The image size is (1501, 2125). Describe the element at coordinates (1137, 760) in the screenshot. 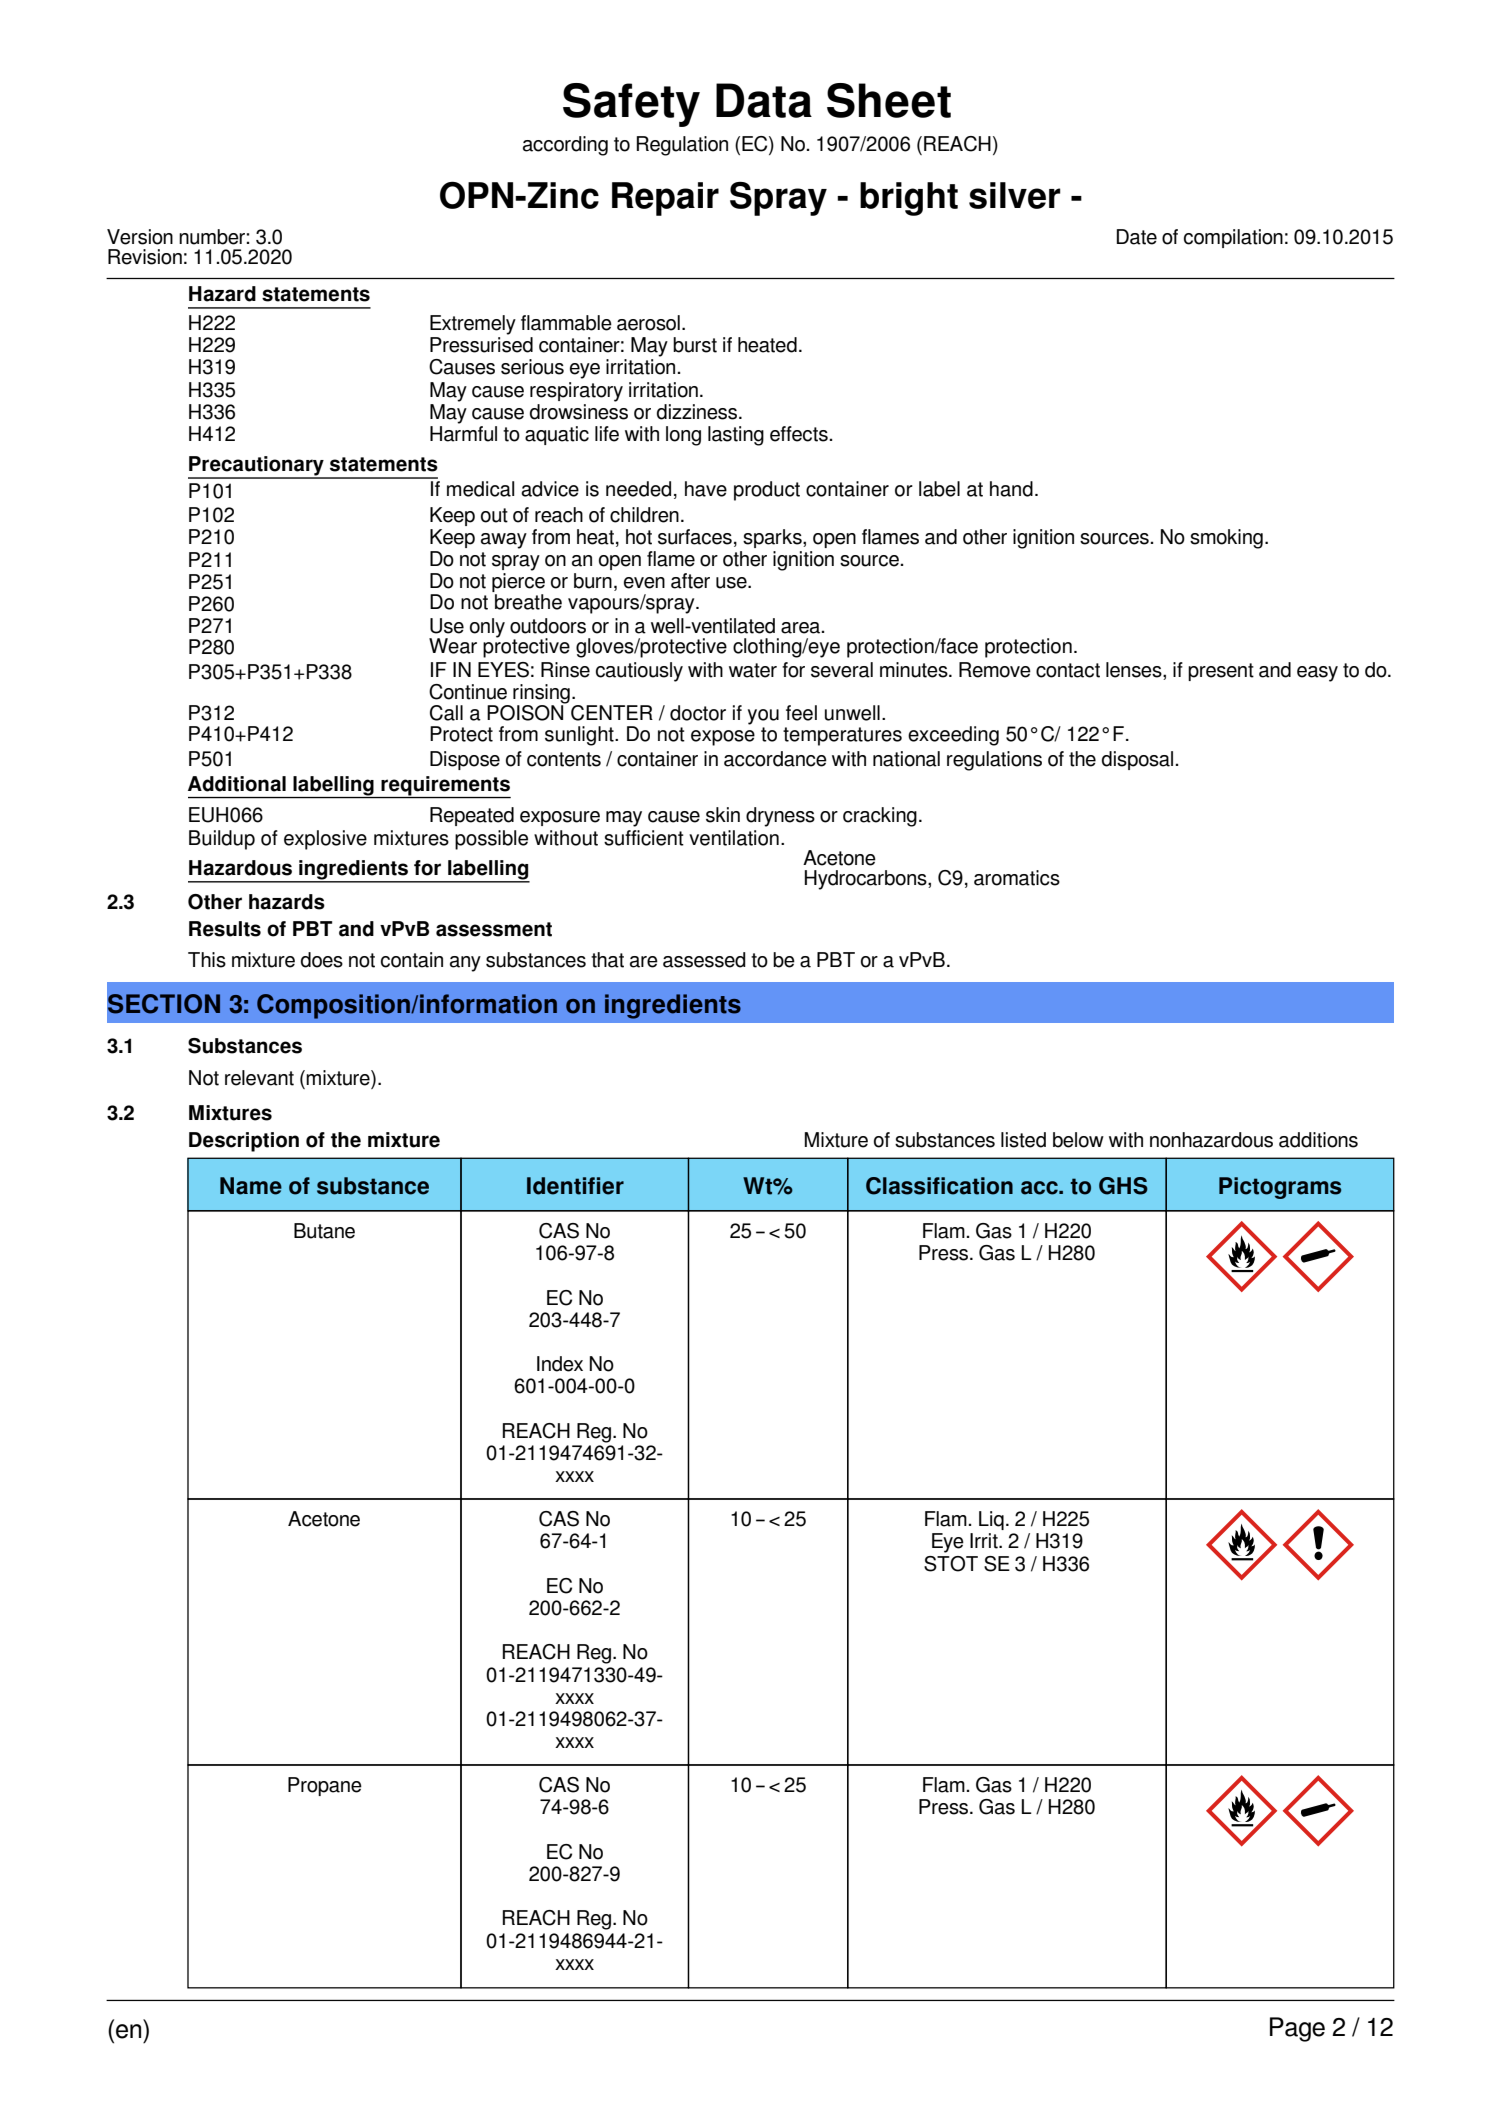

I see `disposal` at that location.
